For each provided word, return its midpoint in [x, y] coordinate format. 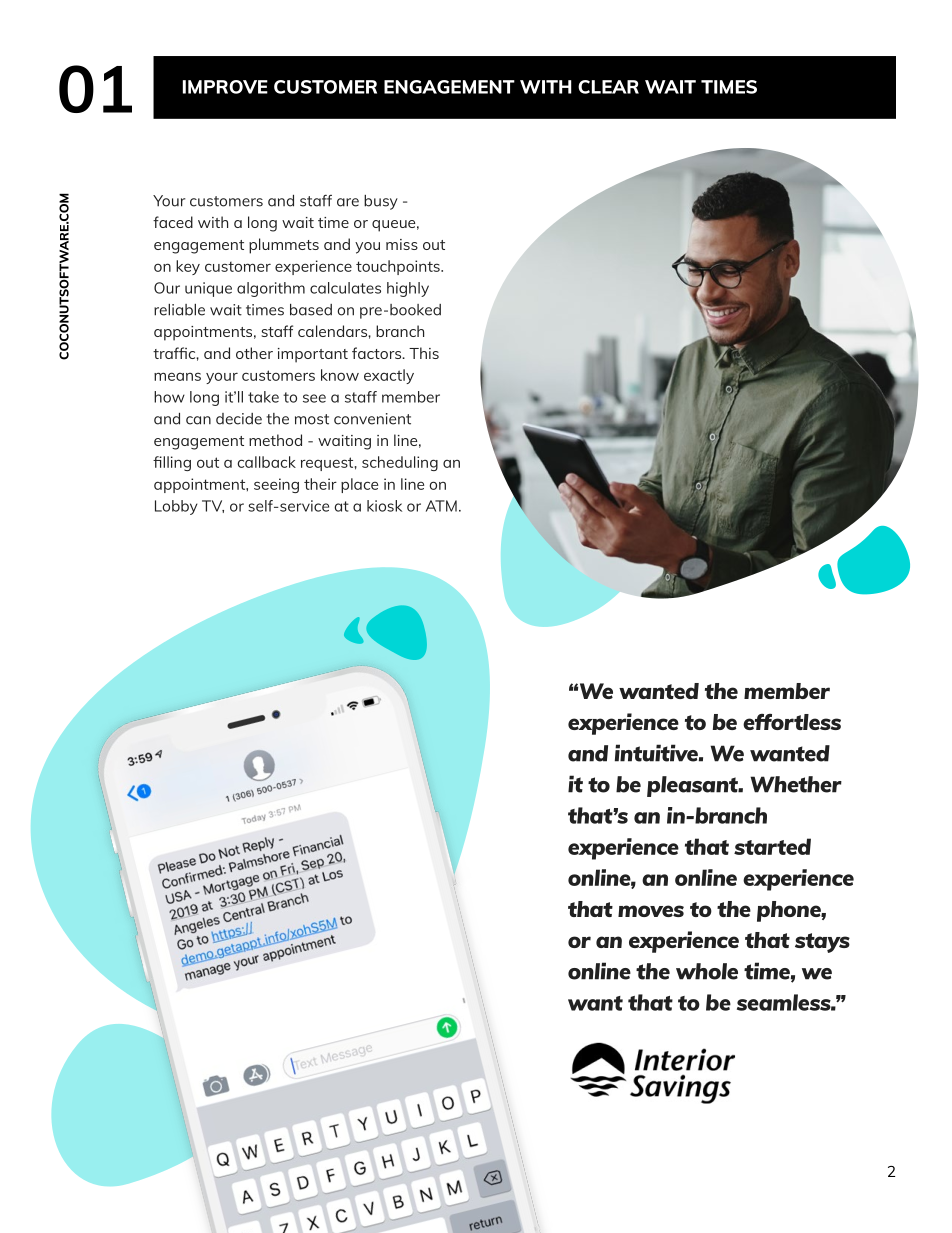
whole [707, 971]
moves [651, 911]
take [263, 397]
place [359, 485]
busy [381, 202]
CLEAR [608, 87]
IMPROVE [225, 87]
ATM [441, 506]
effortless [792, 722]
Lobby [176, 507]
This [424, 353]
